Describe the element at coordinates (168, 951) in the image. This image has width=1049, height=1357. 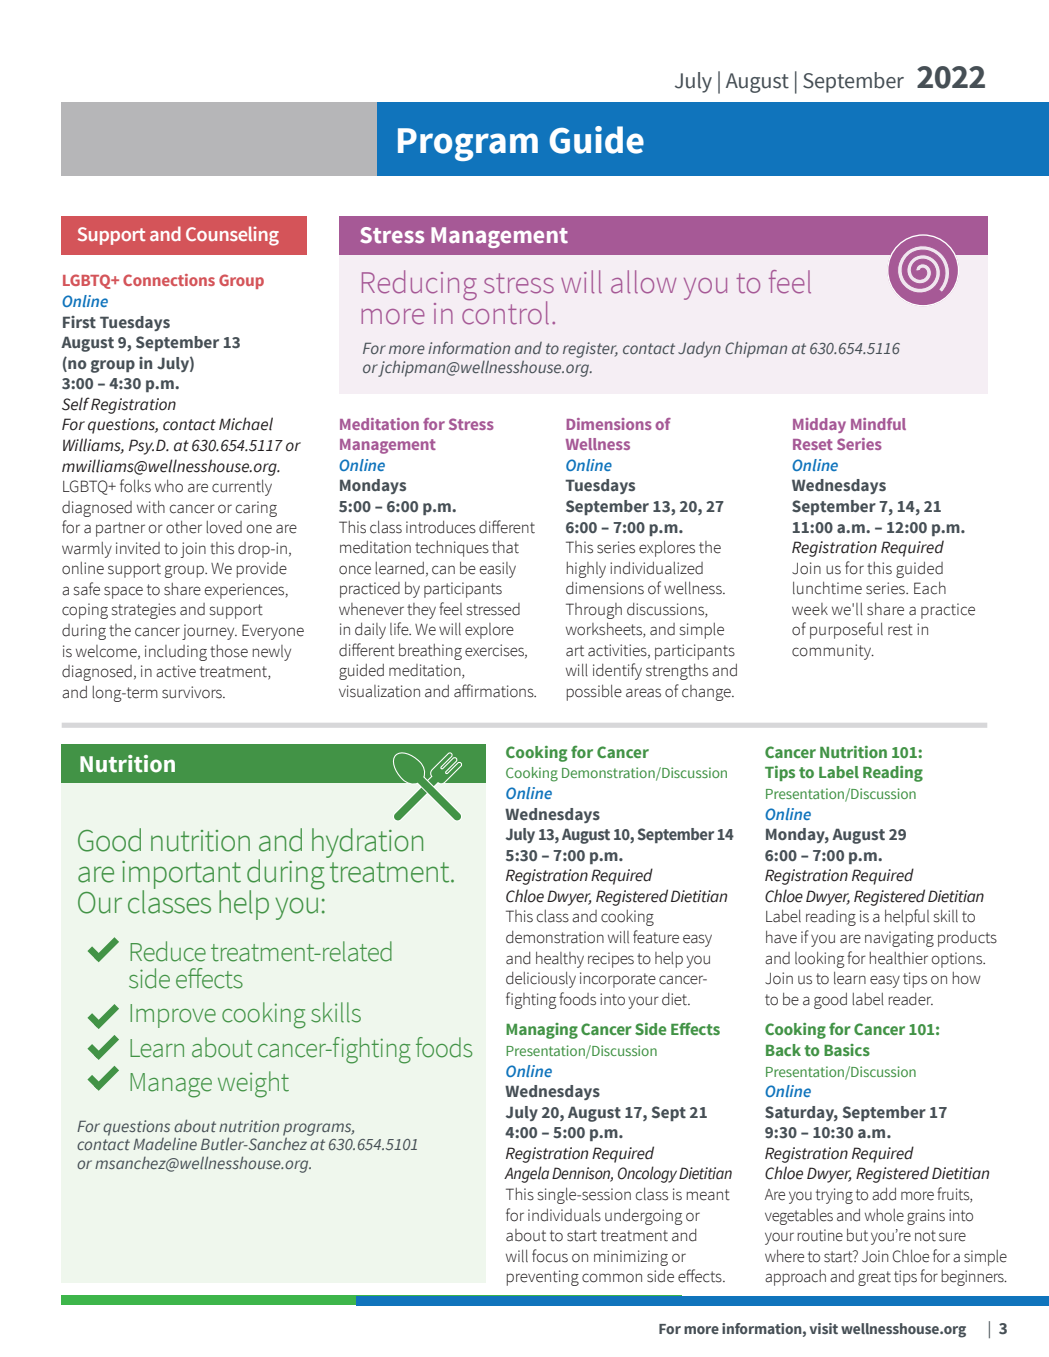
I see `Reduce` at that location.
